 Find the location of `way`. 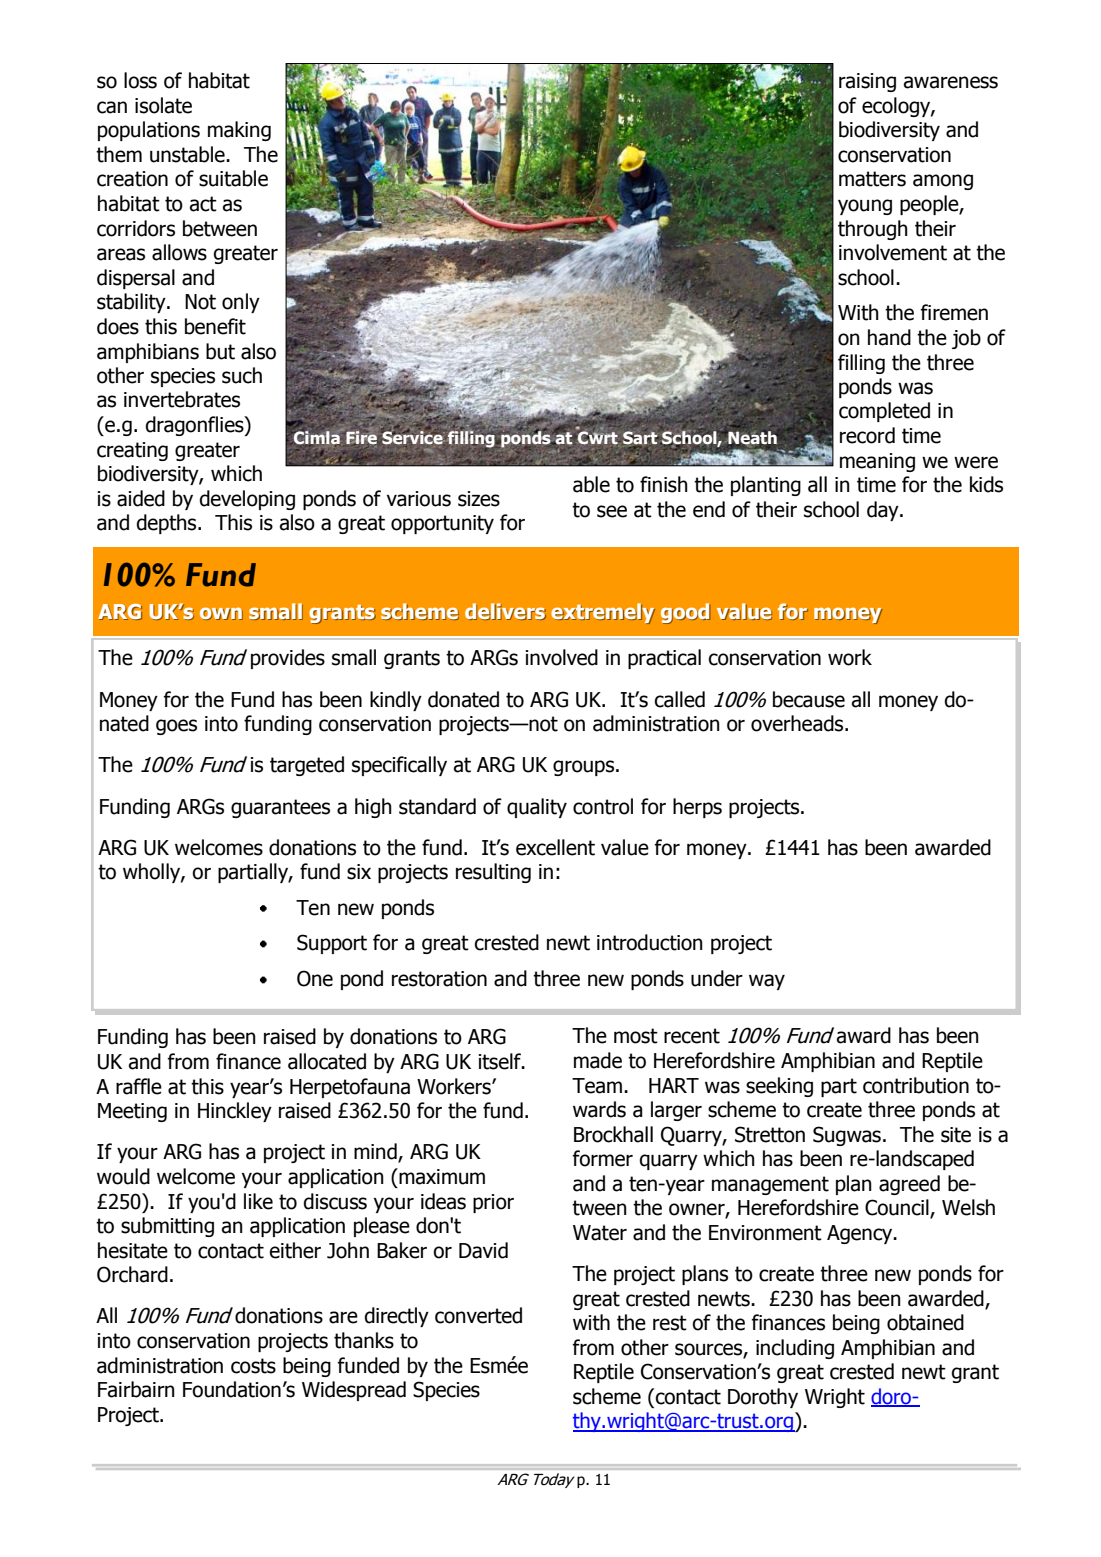

way is located at coordinates (767, 982).
